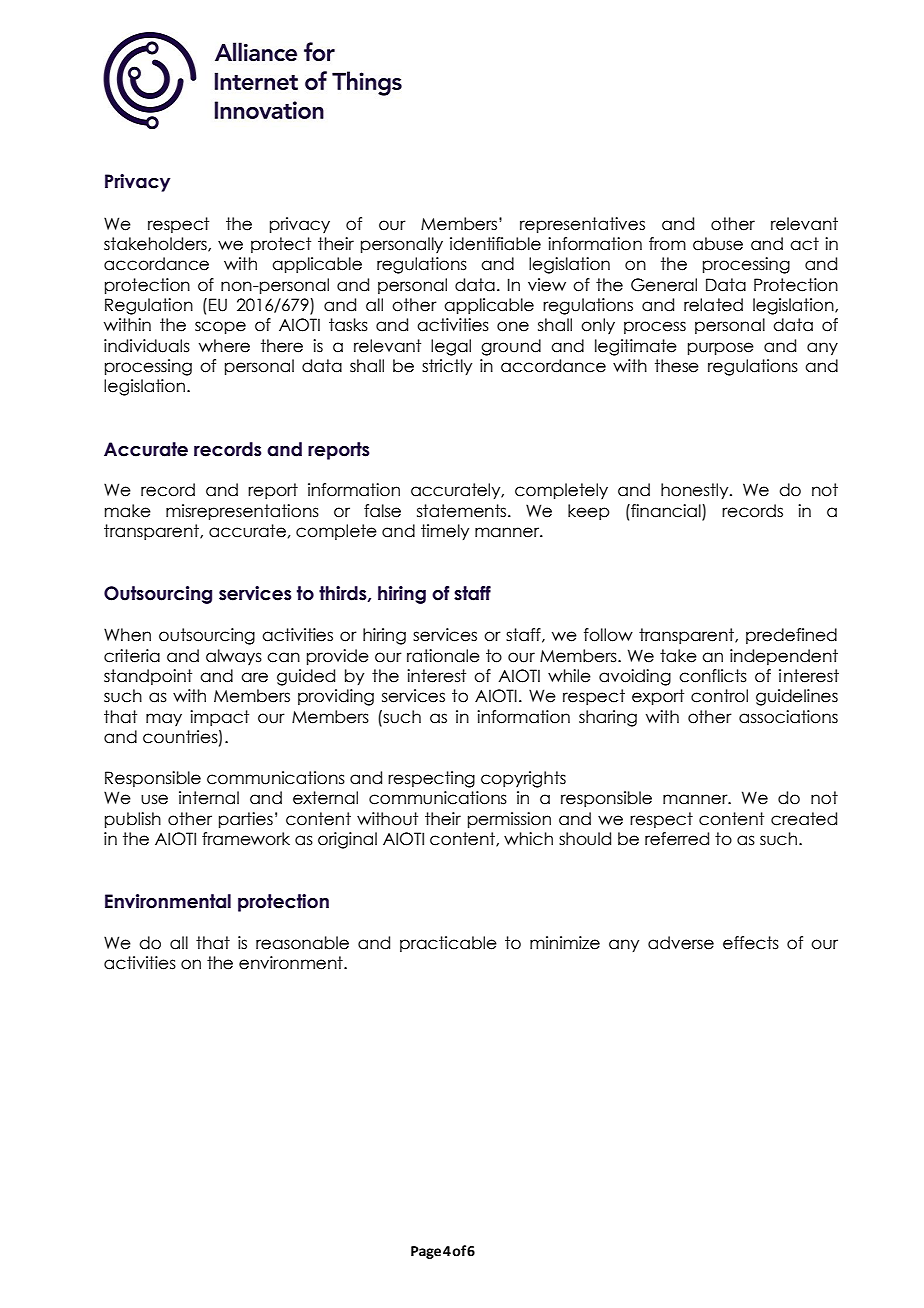  I want to click on effects, so click(751, 943).
